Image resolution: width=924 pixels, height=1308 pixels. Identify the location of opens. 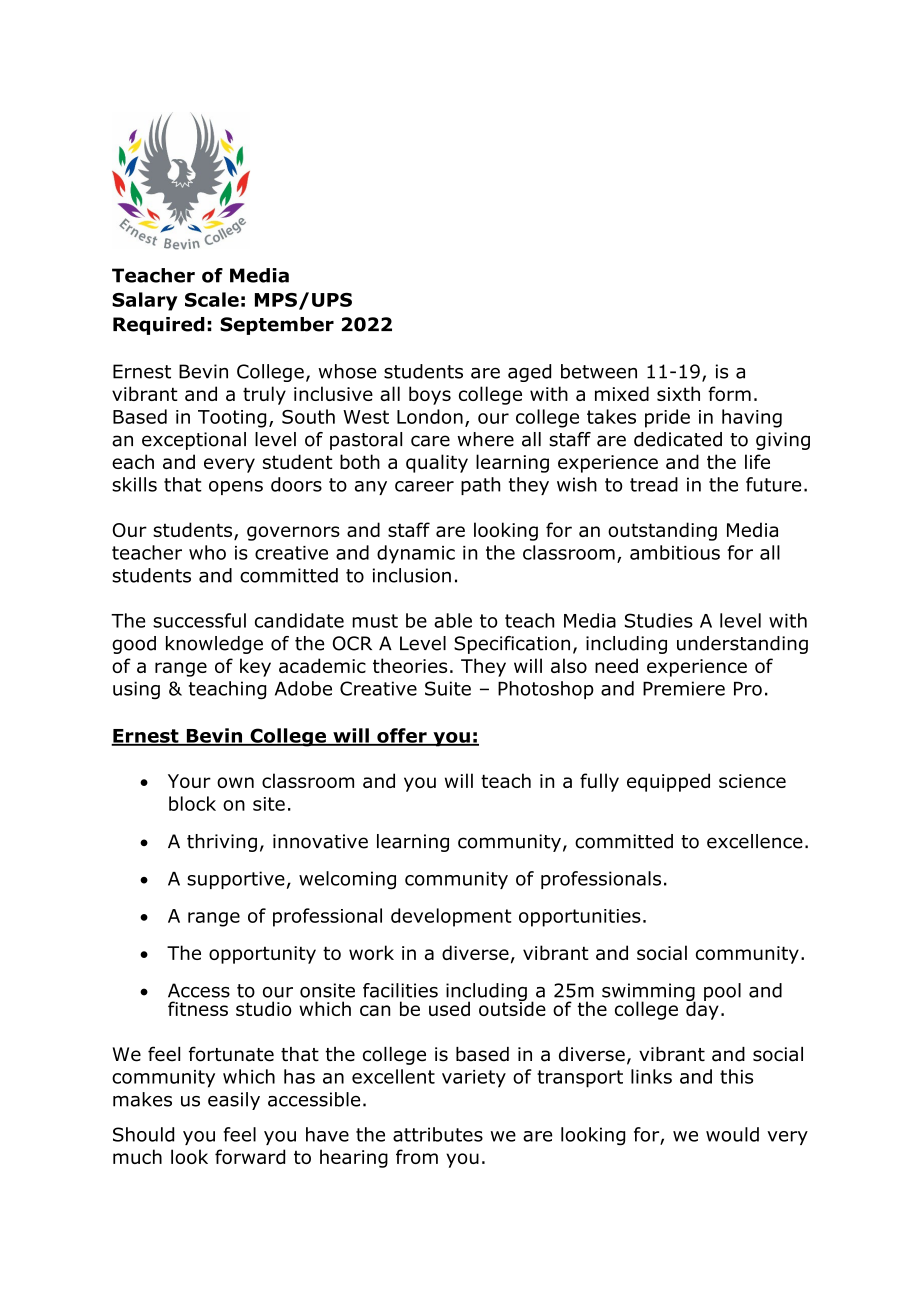
(236, 488).
